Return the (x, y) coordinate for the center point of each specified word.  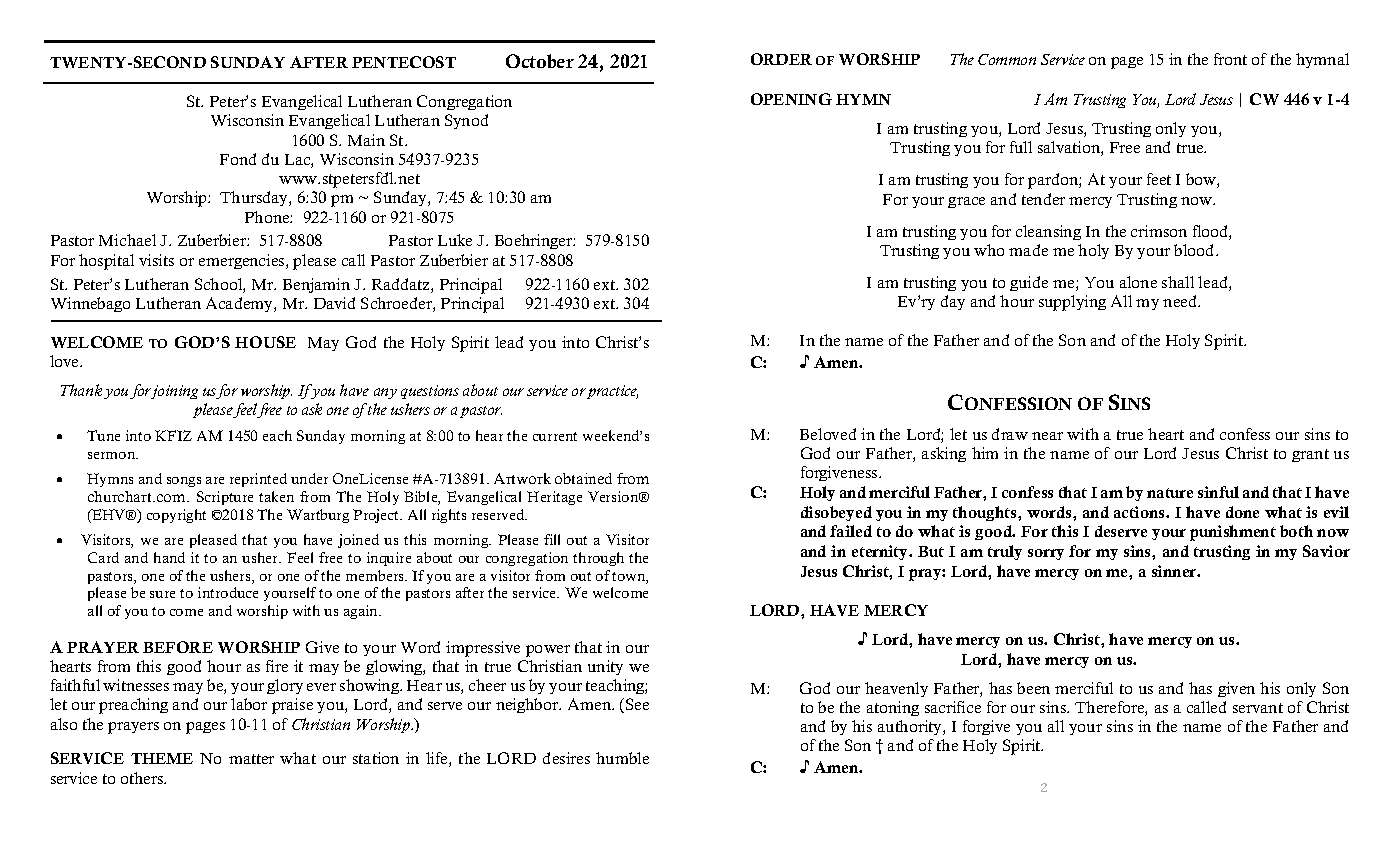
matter (251, 759)
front (1230, 59)
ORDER (781, 59)
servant (1258, 708)
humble (622, 758)
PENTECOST (404, 62)
